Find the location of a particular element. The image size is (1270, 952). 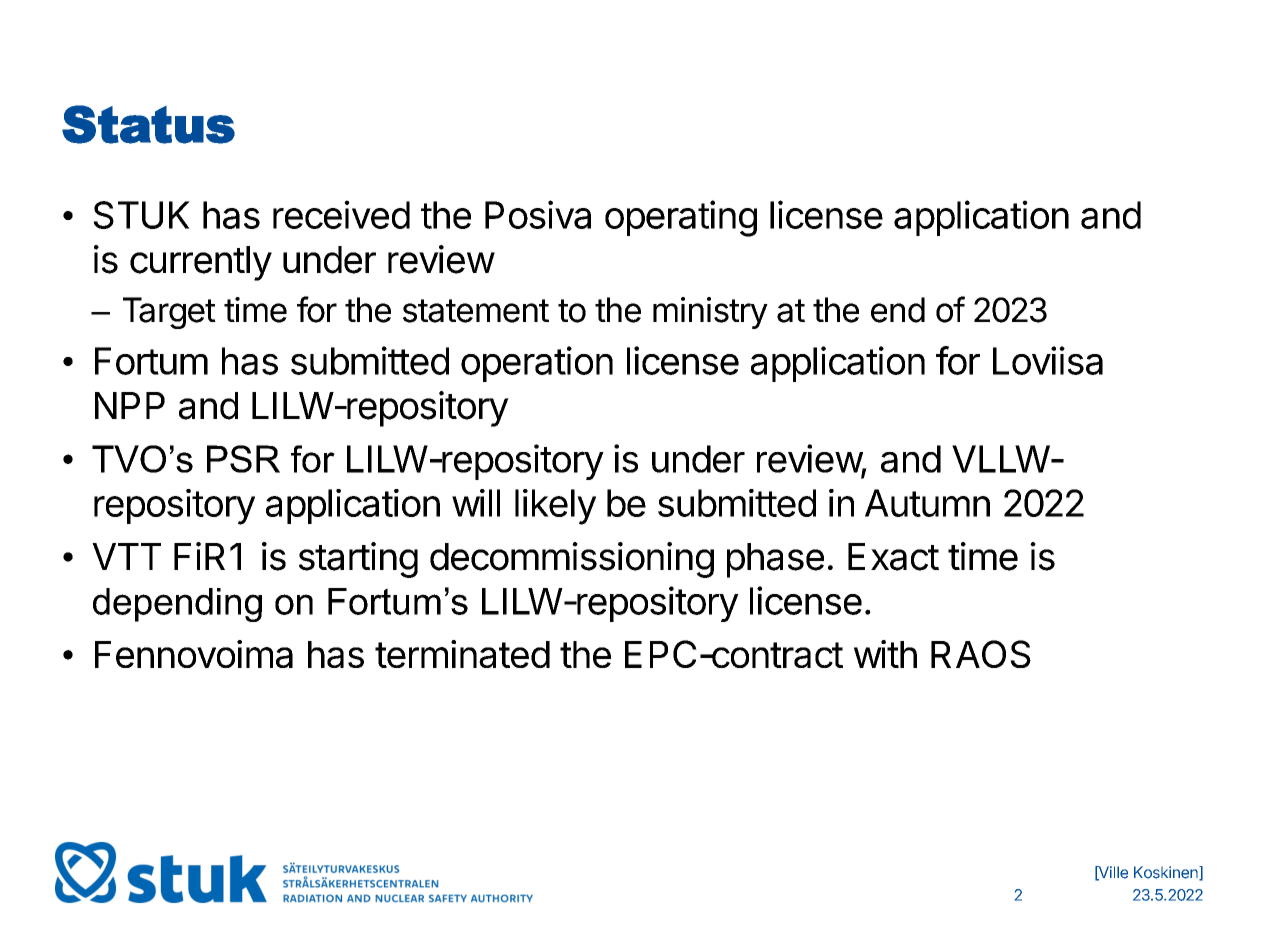

operation is located at coordinates (537, 364).
